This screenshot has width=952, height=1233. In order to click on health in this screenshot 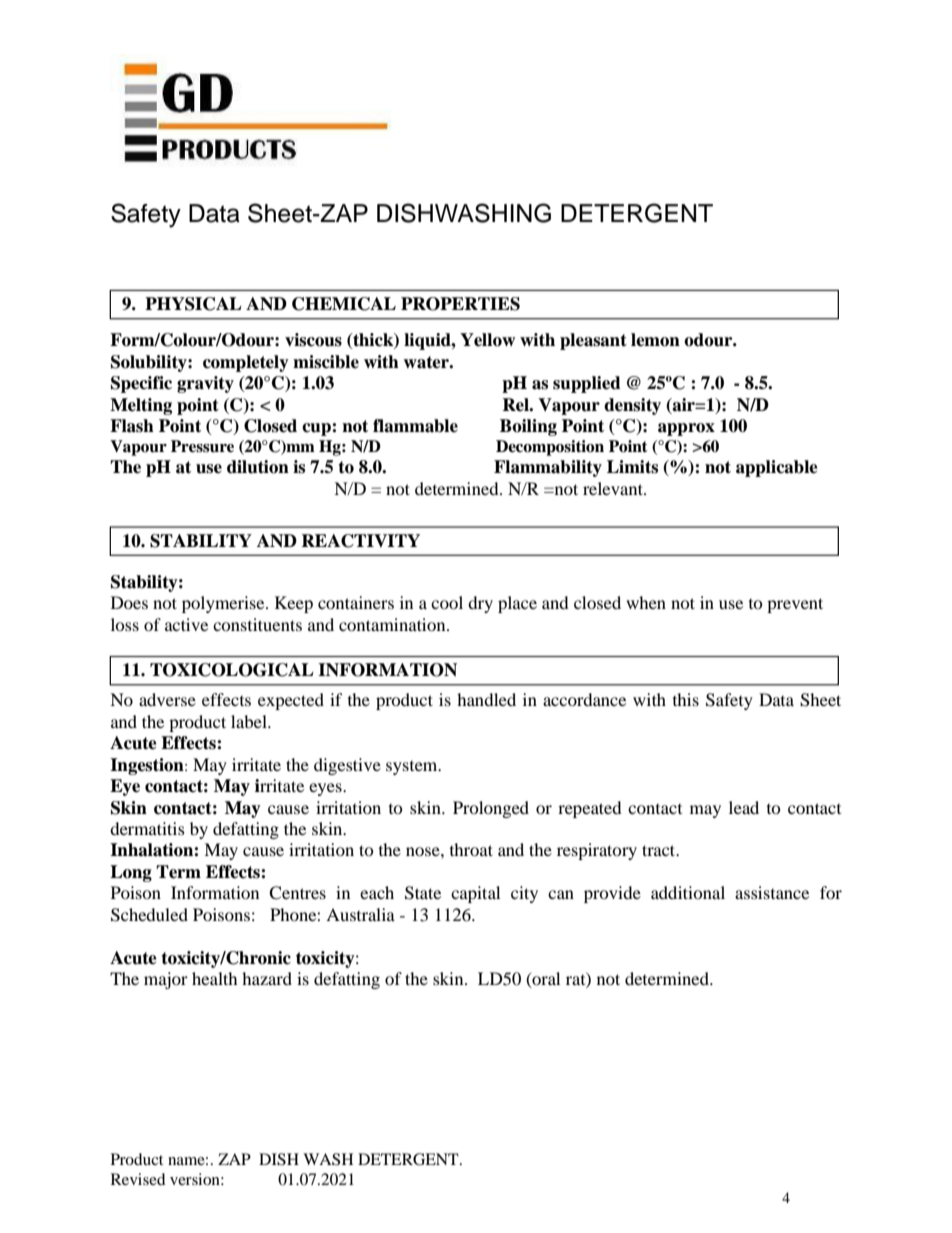, I will do `click(215, 978)`.
